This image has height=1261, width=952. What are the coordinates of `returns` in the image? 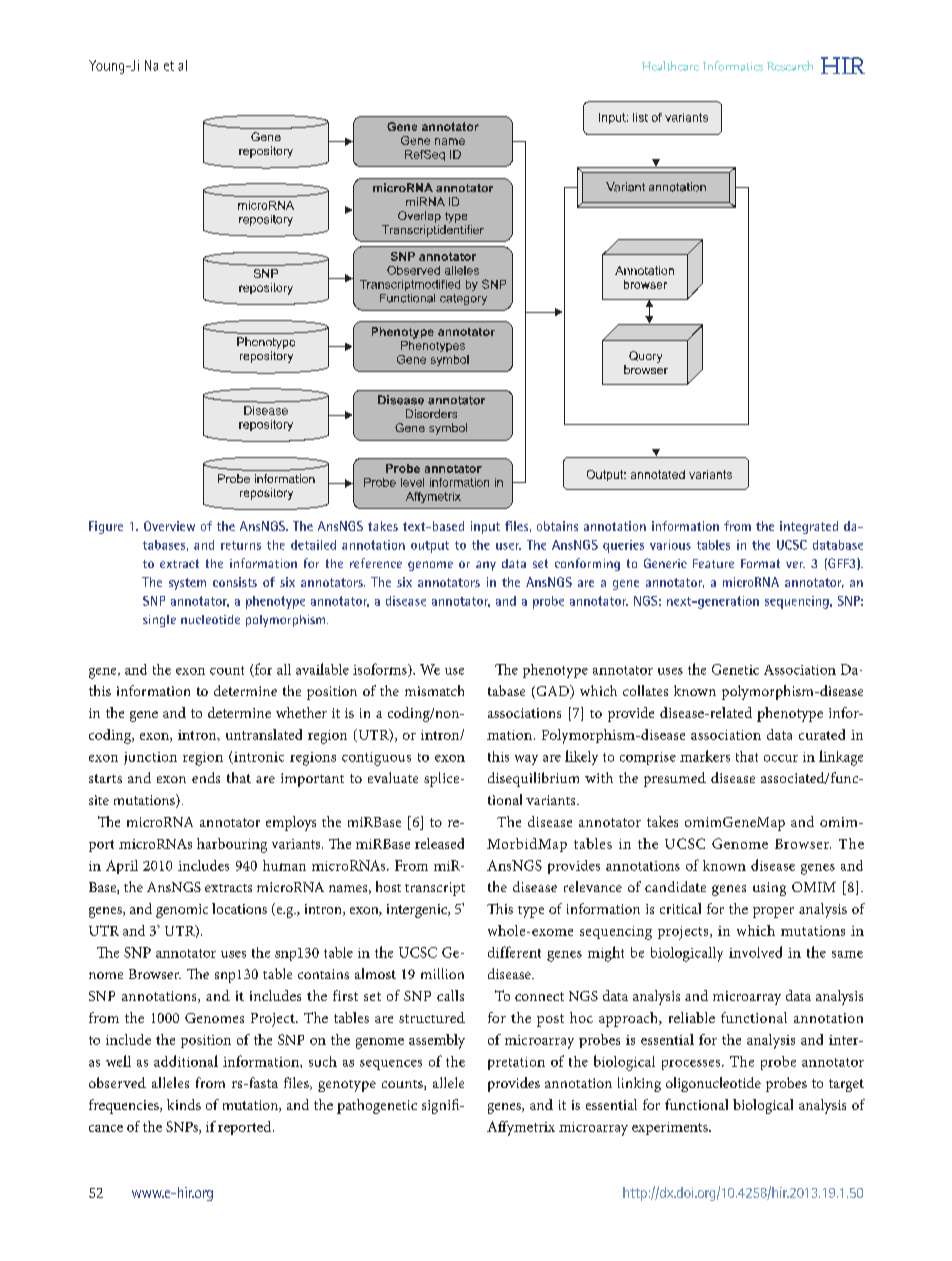 It's located at (241, 545).
